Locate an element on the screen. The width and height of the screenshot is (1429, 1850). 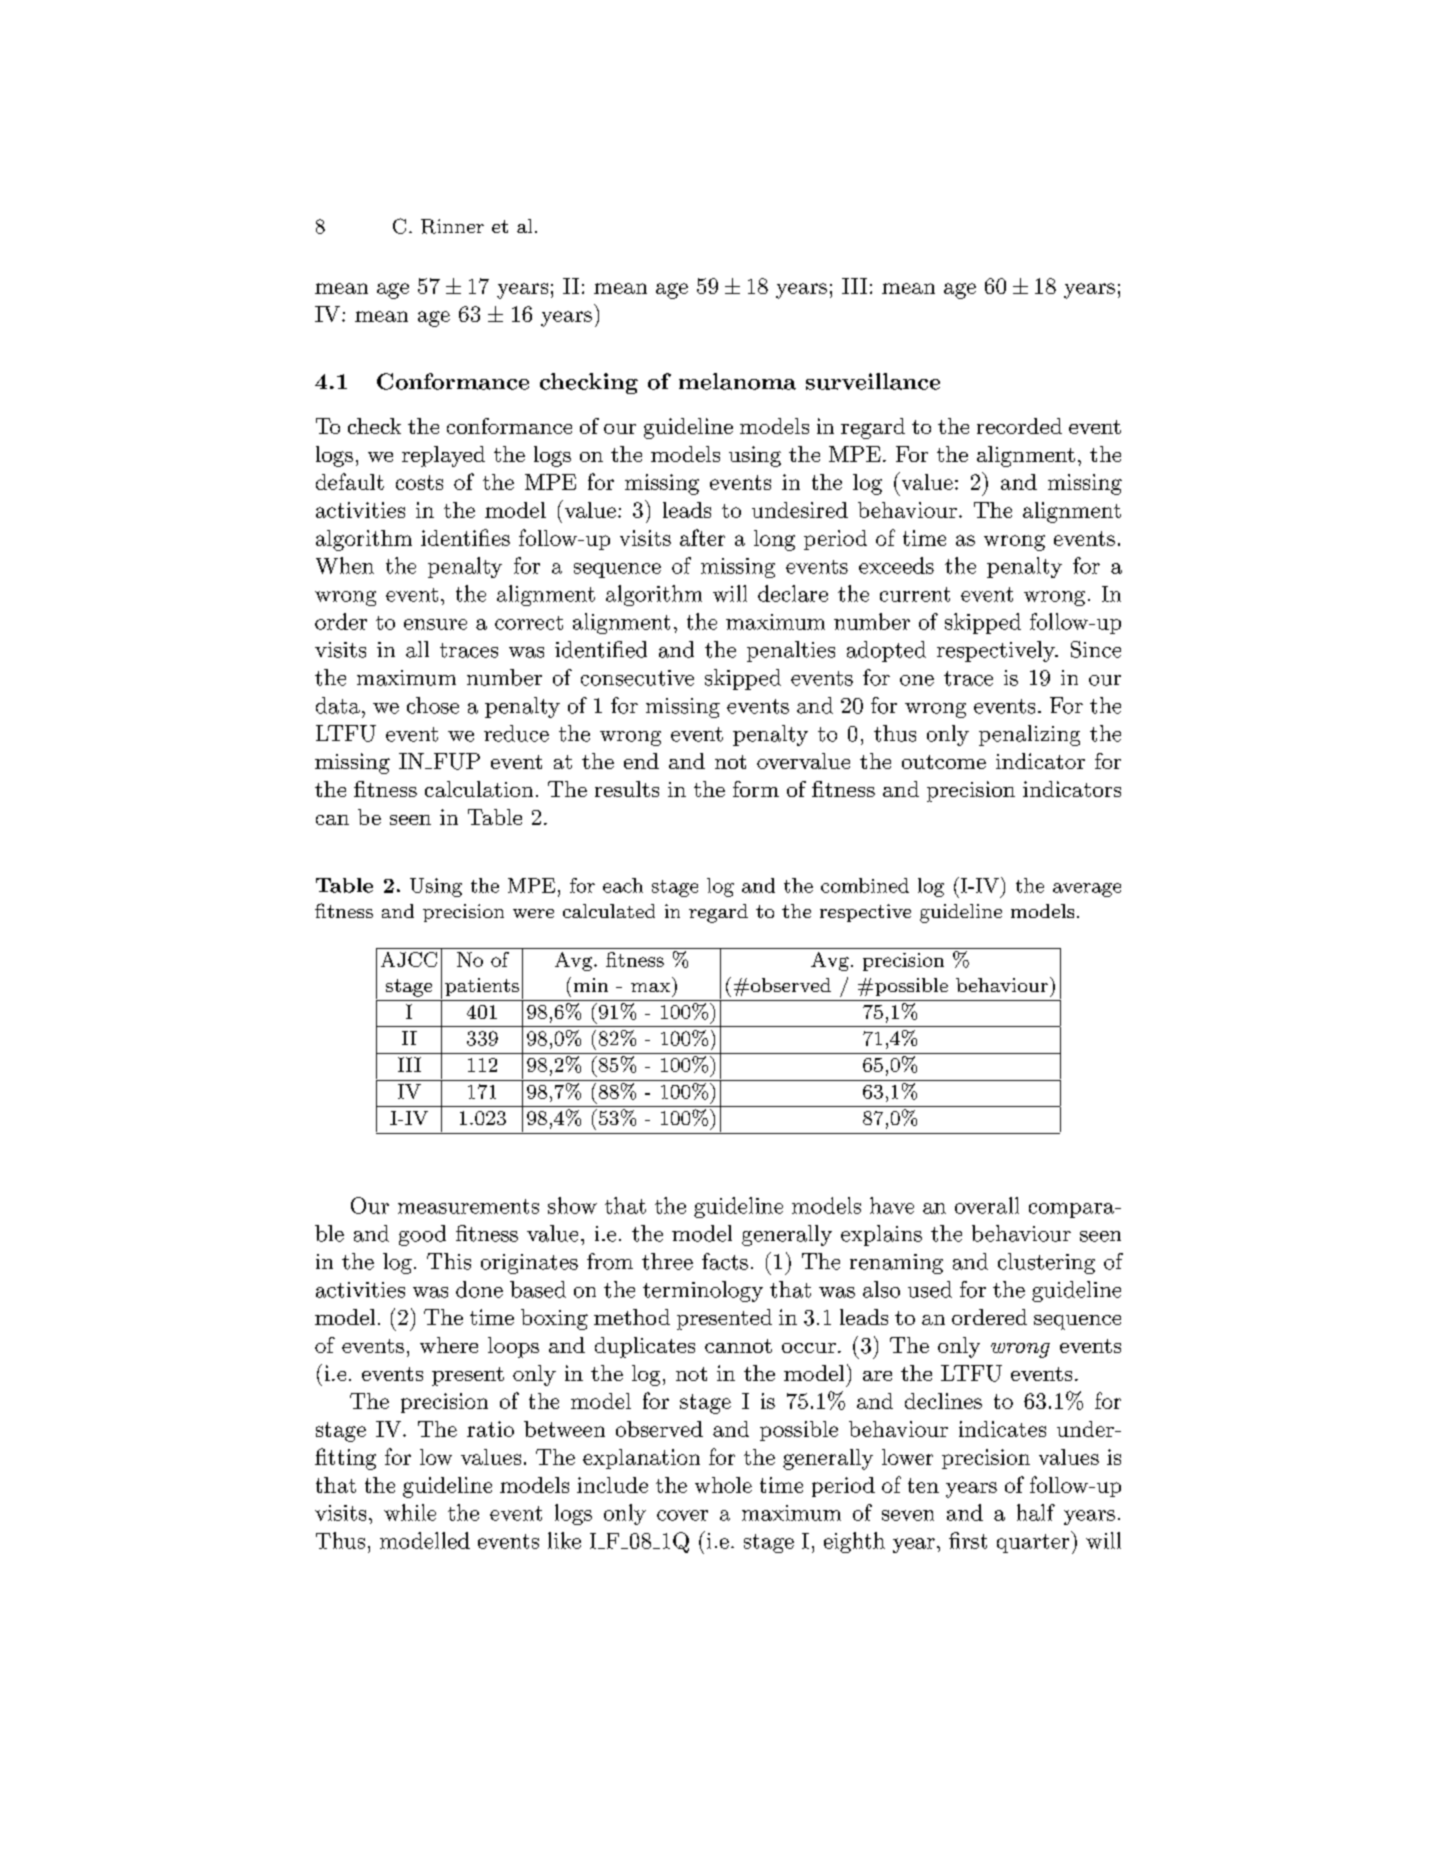
recorded is located at coordinates (1019, 426).
